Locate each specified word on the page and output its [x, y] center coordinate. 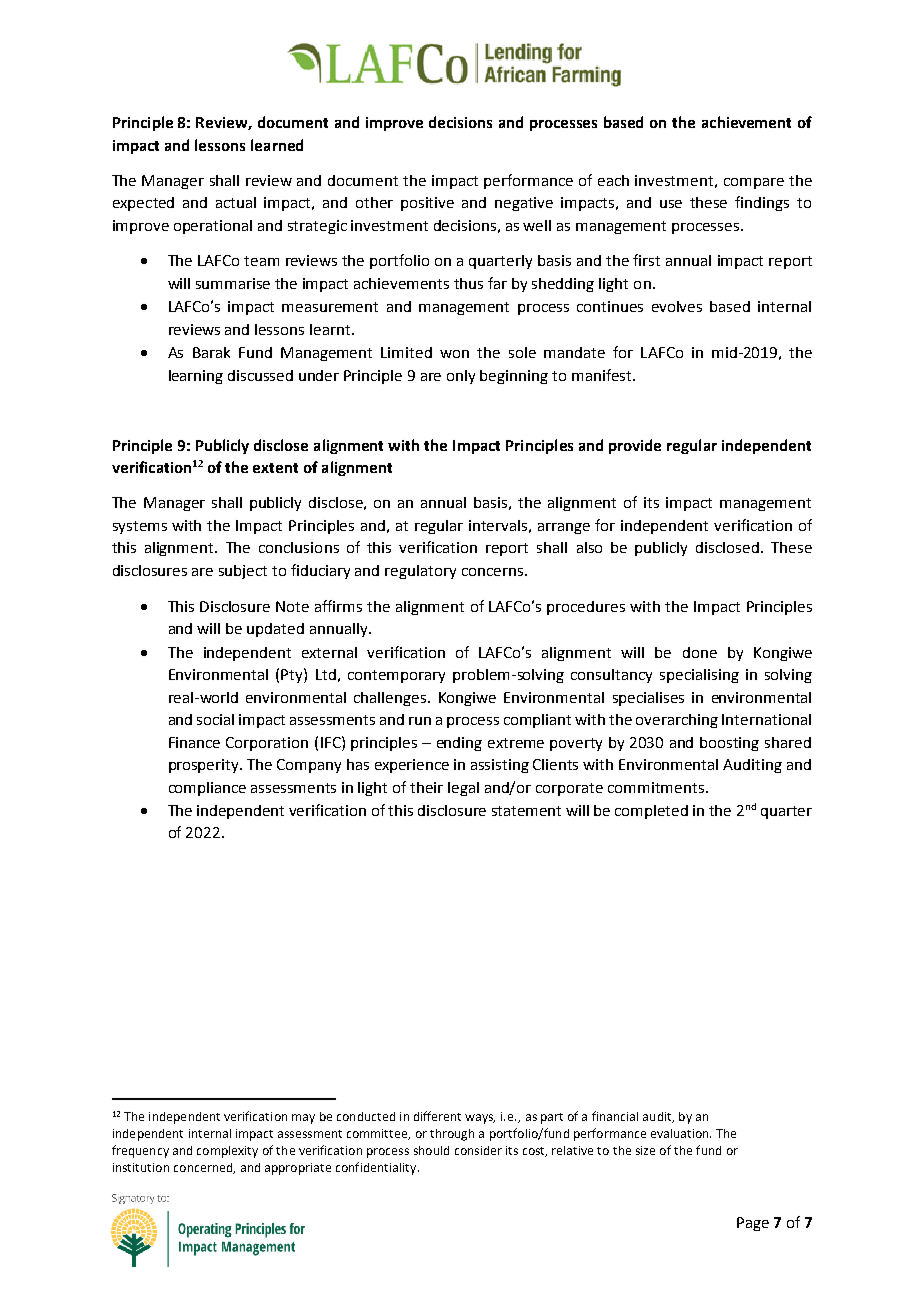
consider [478, 1150]
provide [635, 446]
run [420, 721]
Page [753, 1224]
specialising [699, 676]
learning [196, 377]
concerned [204, 1168]
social [215, 719]
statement [526, 811]
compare [754, 183]
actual [236, 202]
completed [651, 812]
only [461, 377]
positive [427, 204]
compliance [207, 789]
